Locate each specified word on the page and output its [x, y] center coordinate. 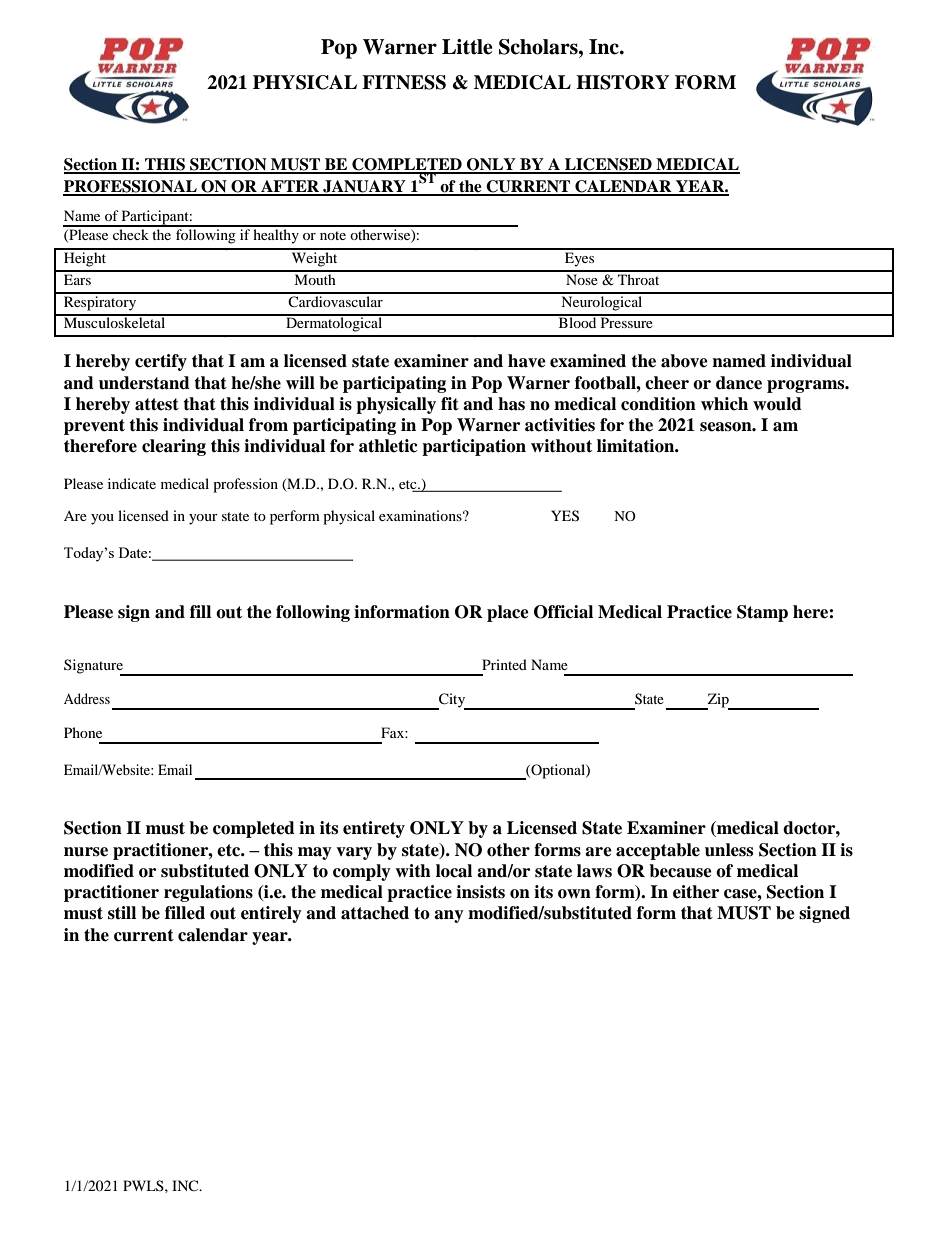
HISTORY [622, 82]
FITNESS [404, 82]
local [454, 871]
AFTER [290, 187]
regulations [208, 893]
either [696, 892]
